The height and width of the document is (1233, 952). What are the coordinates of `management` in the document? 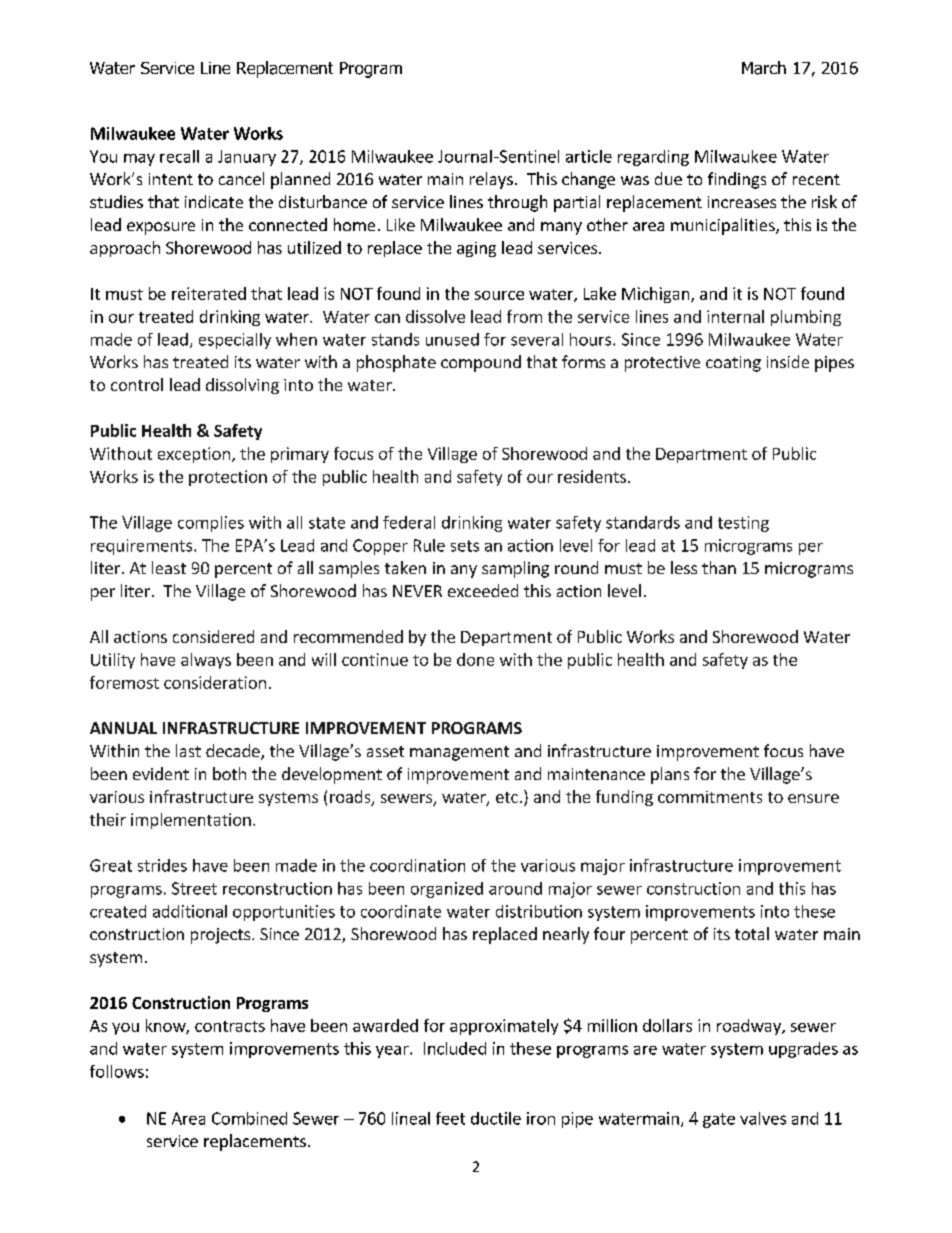 It's located at (459, 753).
